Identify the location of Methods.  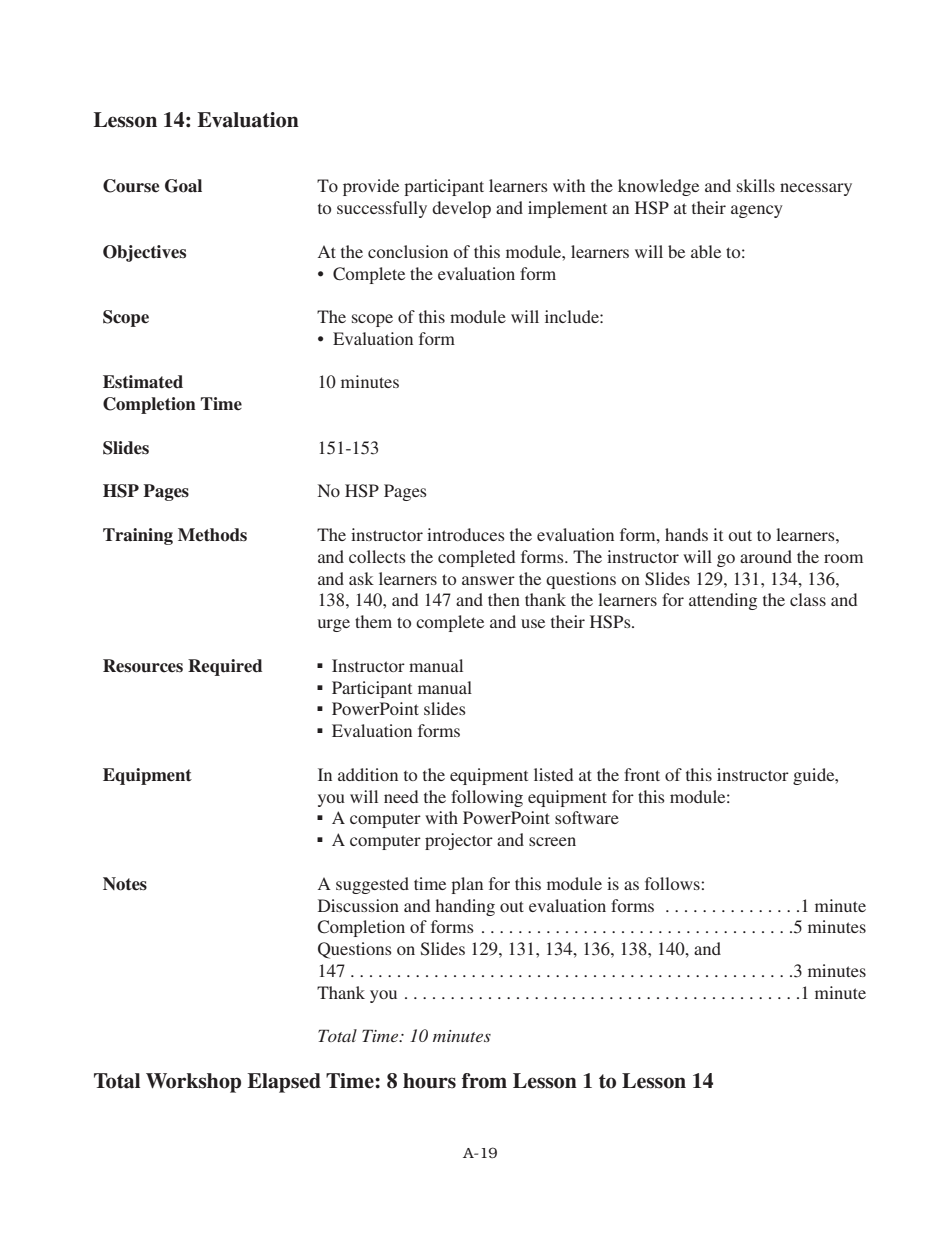
(212, 535).
